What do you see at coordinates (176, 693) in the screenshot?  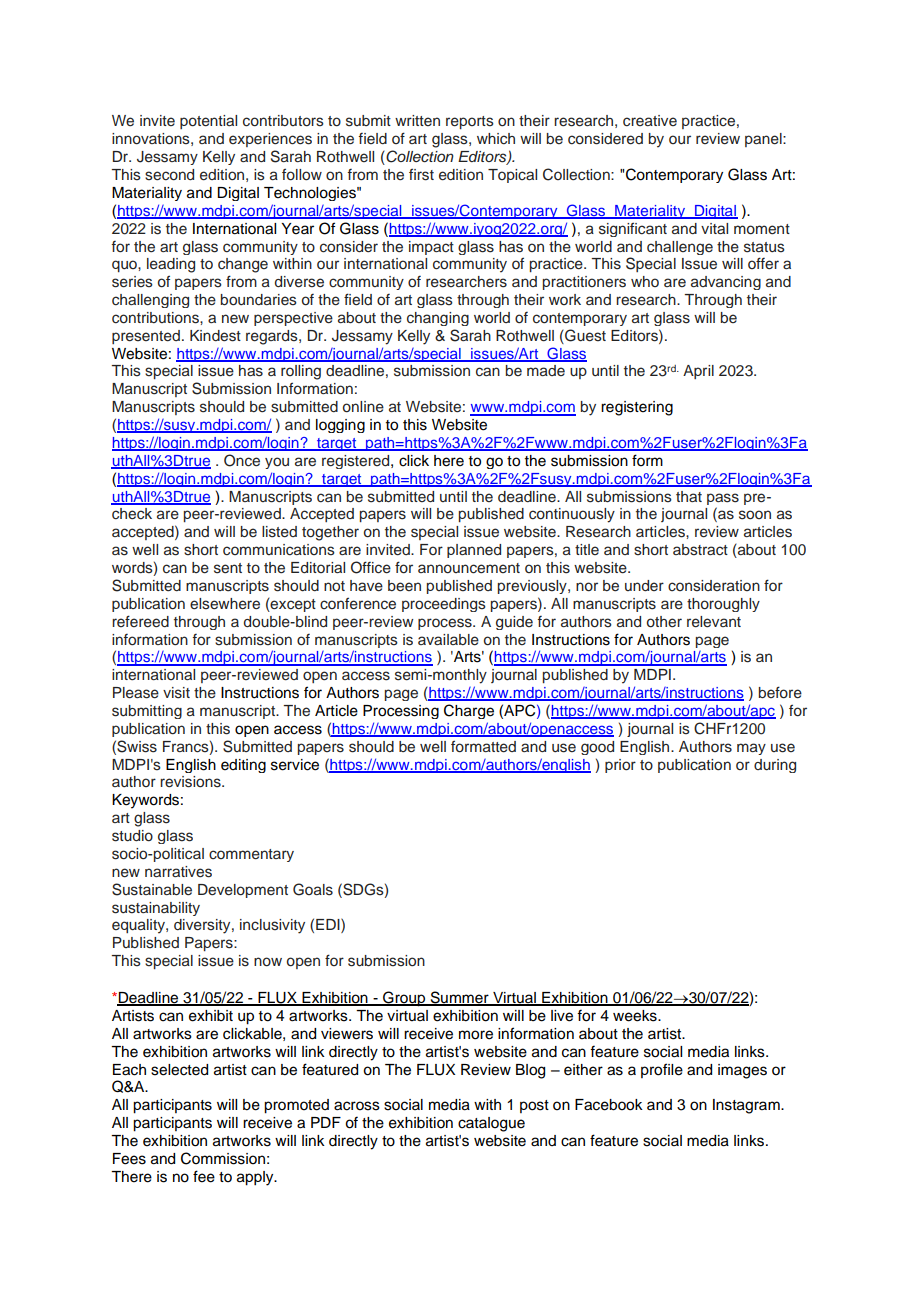 I see `visit` at bounding box center [176, 693].
